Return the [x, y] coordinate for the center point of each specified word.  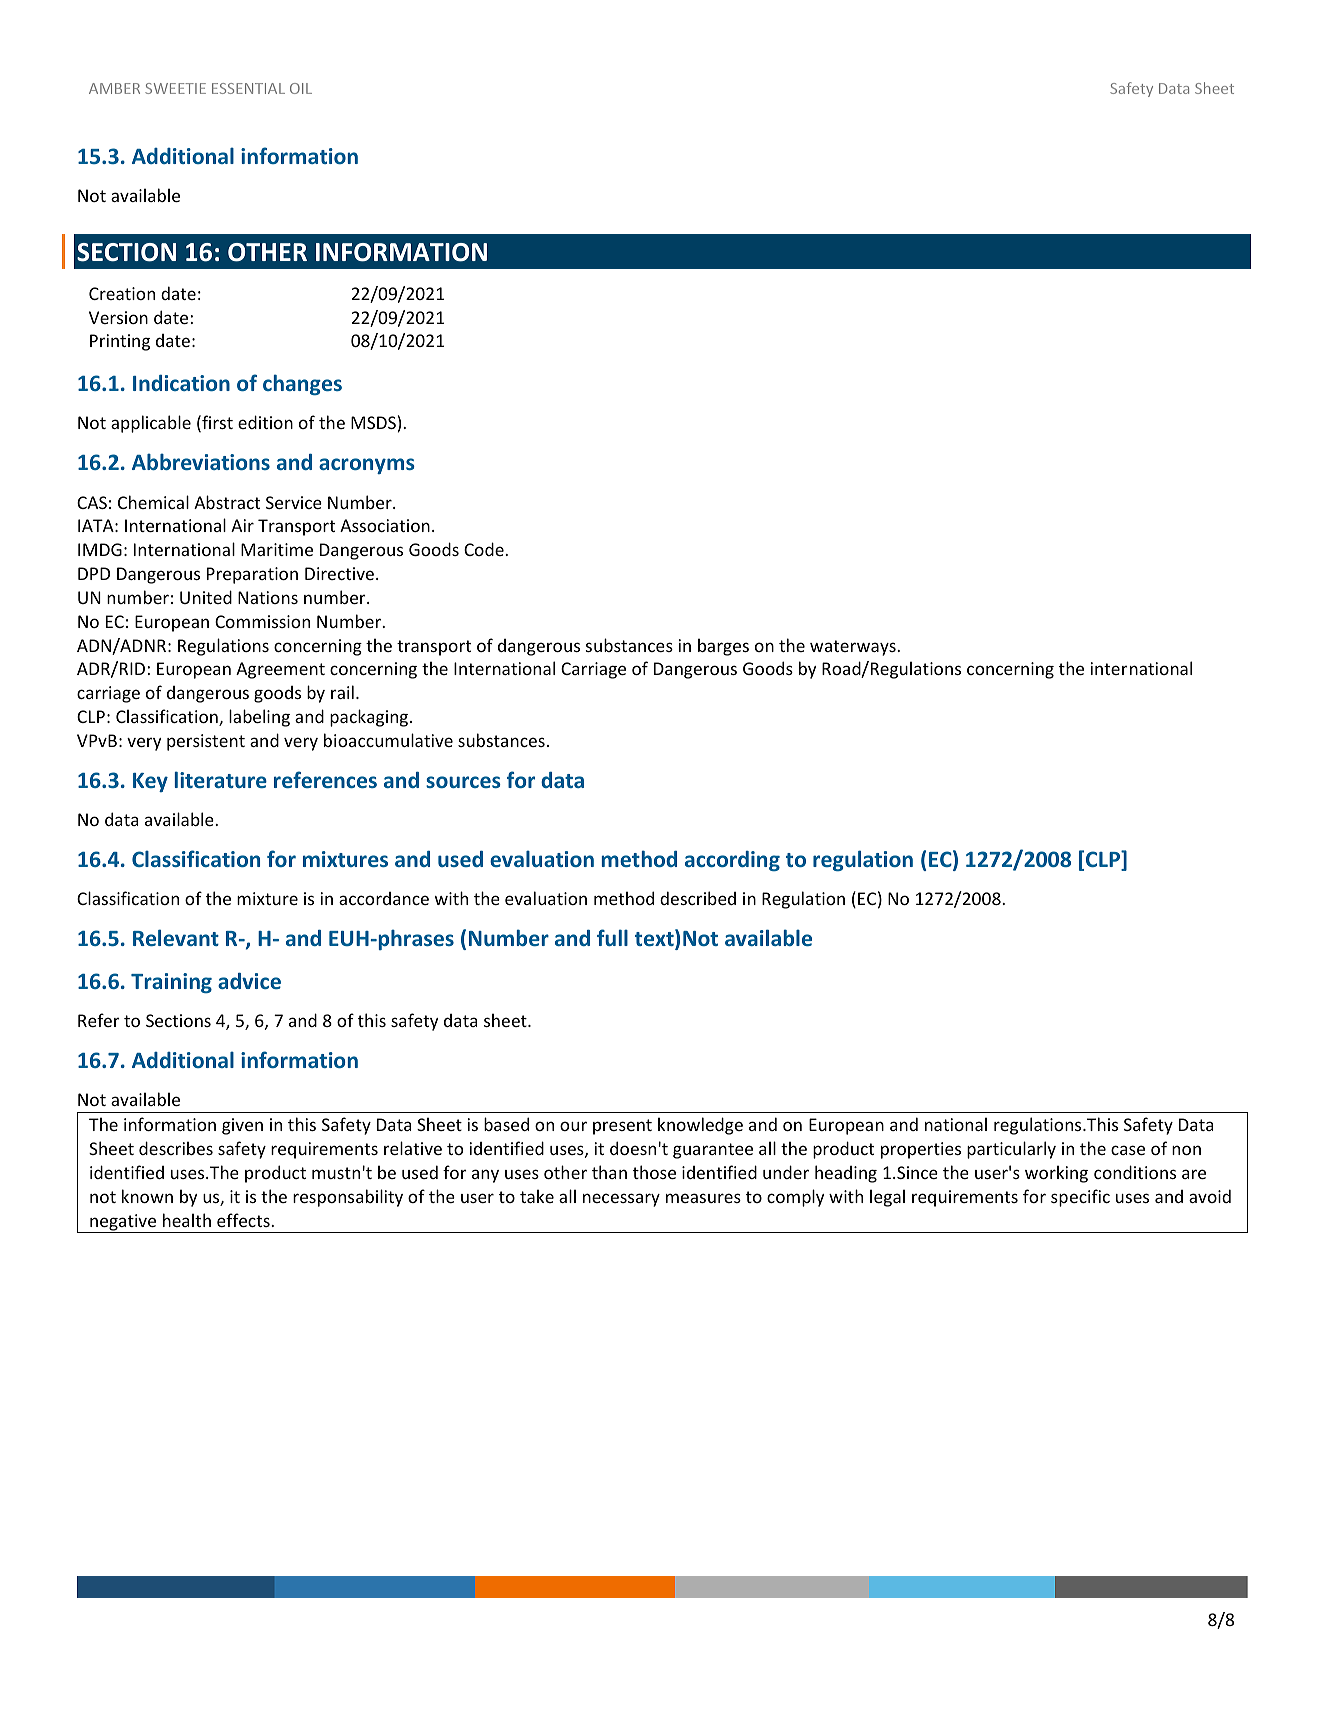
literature [221, 779]
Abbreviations [201, 461]
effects [244, 1220]
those [654, 1172]
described [698, 898]
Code [485, 549]
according [732, 861]
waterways [854, 648]
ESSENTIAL [248, 88]
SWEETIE [175, 88]
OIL [301, 88]
